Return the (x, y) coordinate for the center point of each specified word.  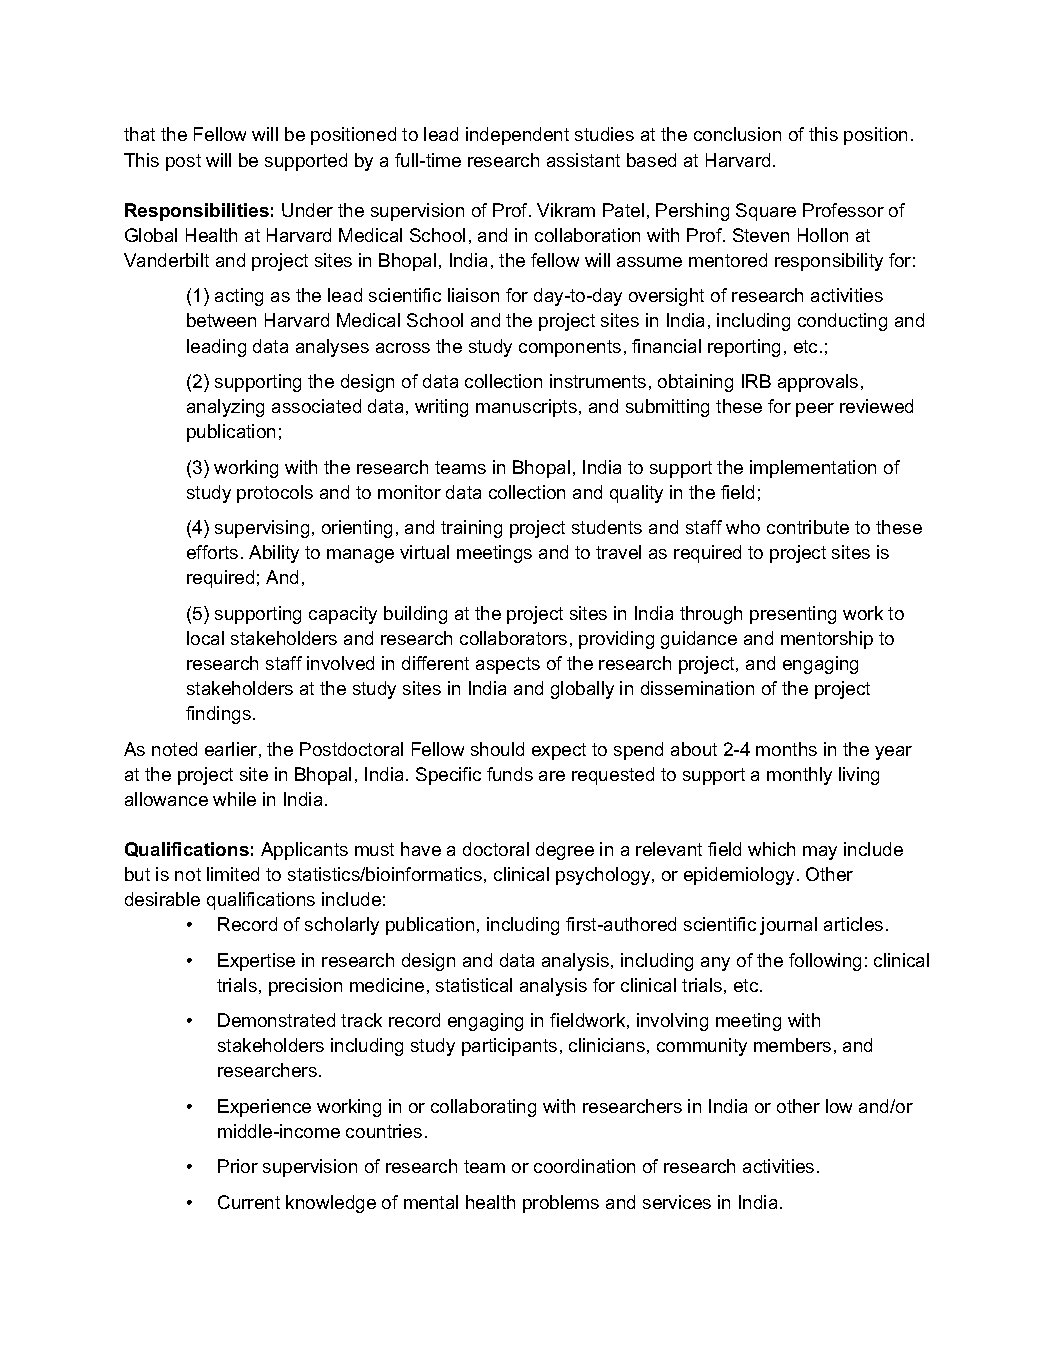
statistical (474, 985)
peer (815, 410)
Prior (238, 1166)
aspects (508, 665)
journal (788, 926)
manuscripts (526, 408)
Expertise (256, 962)
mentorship (827, 640)
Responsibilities (197, 212)
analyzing (225, 408)
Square (766, 212)
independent (517, 136)
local (205, 638)
